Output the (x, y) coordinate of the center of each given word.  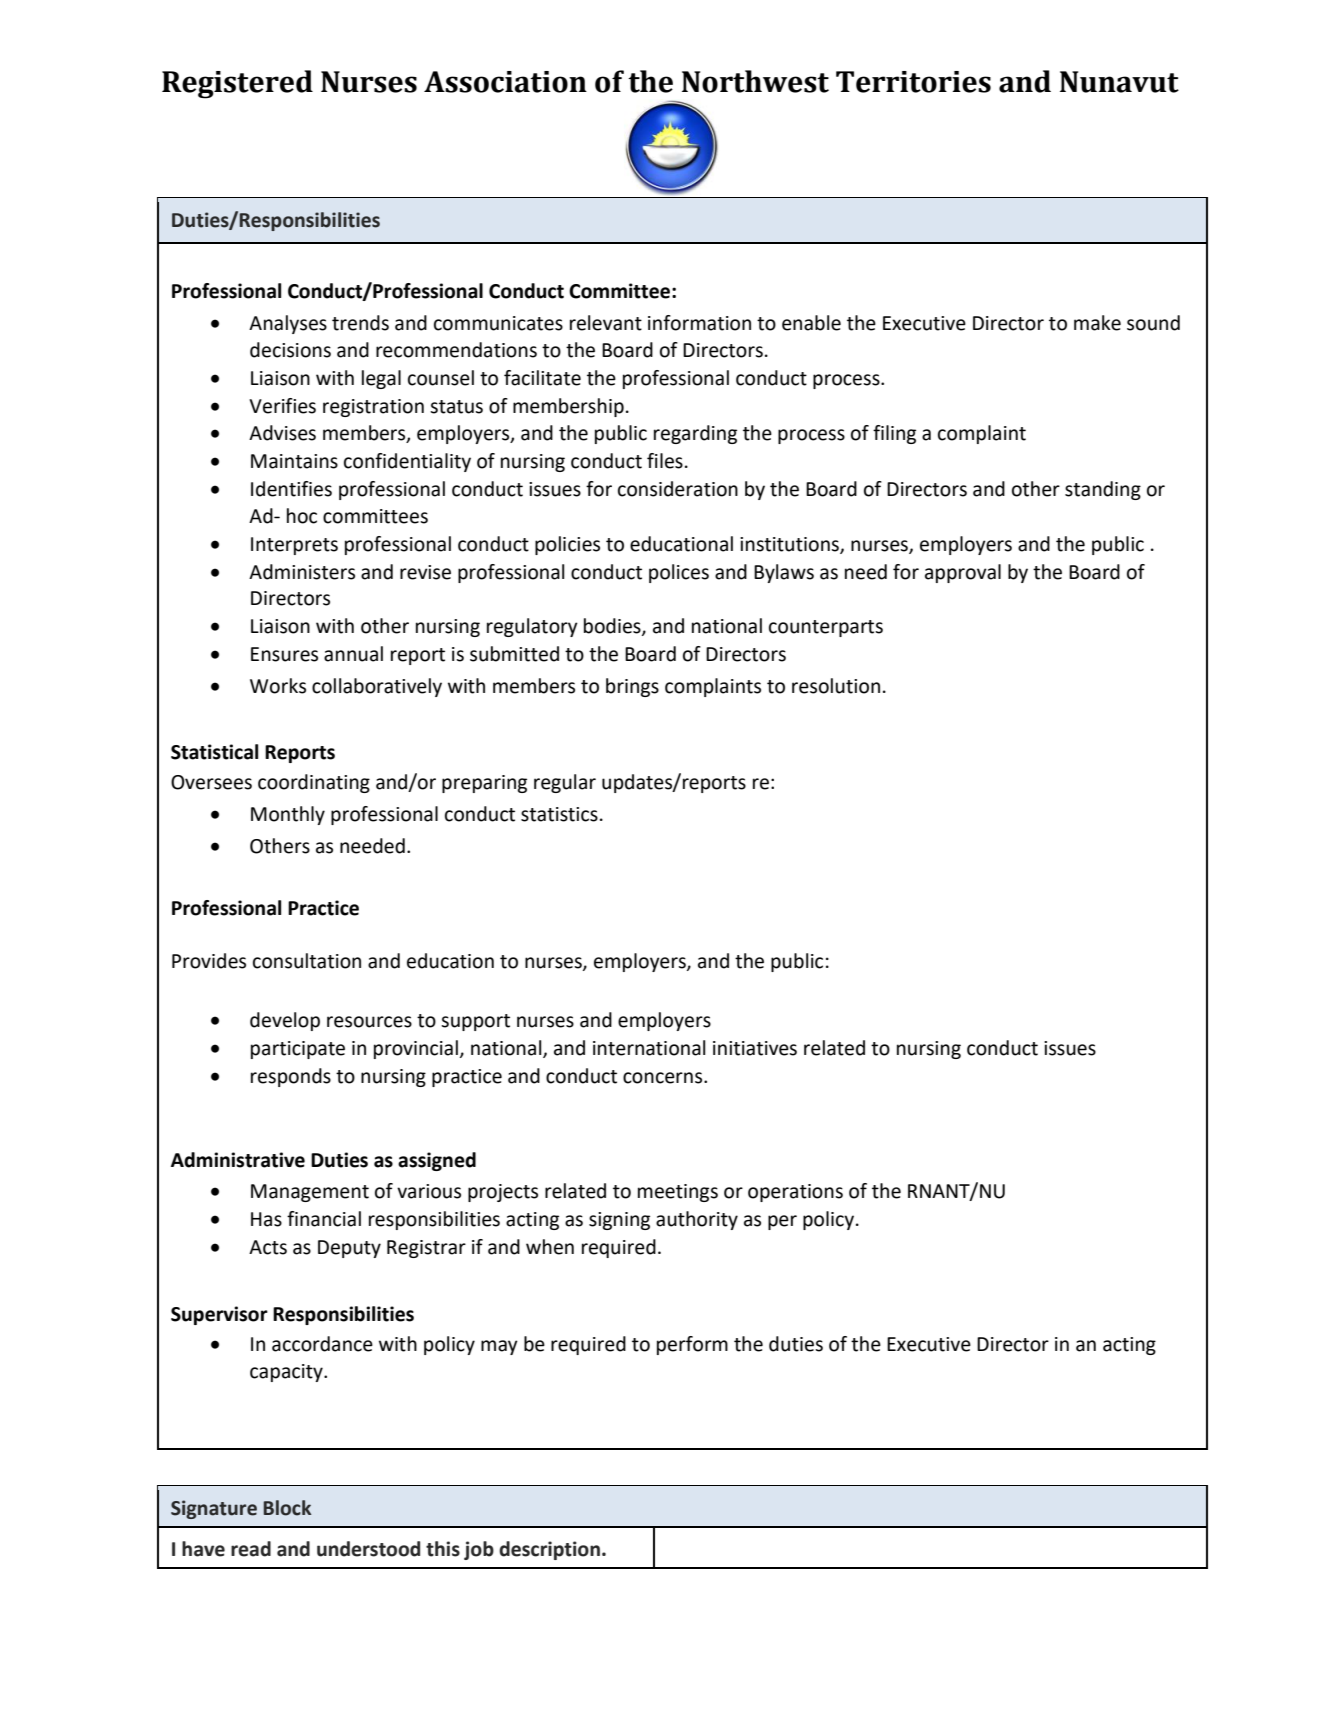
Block (287, 1508)
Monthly (288, 815)
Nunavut (1119, 82)
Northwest (755, 81)
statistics (559, 814)
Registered (237, 84)
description (549, 1550)
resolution (836, 686)
